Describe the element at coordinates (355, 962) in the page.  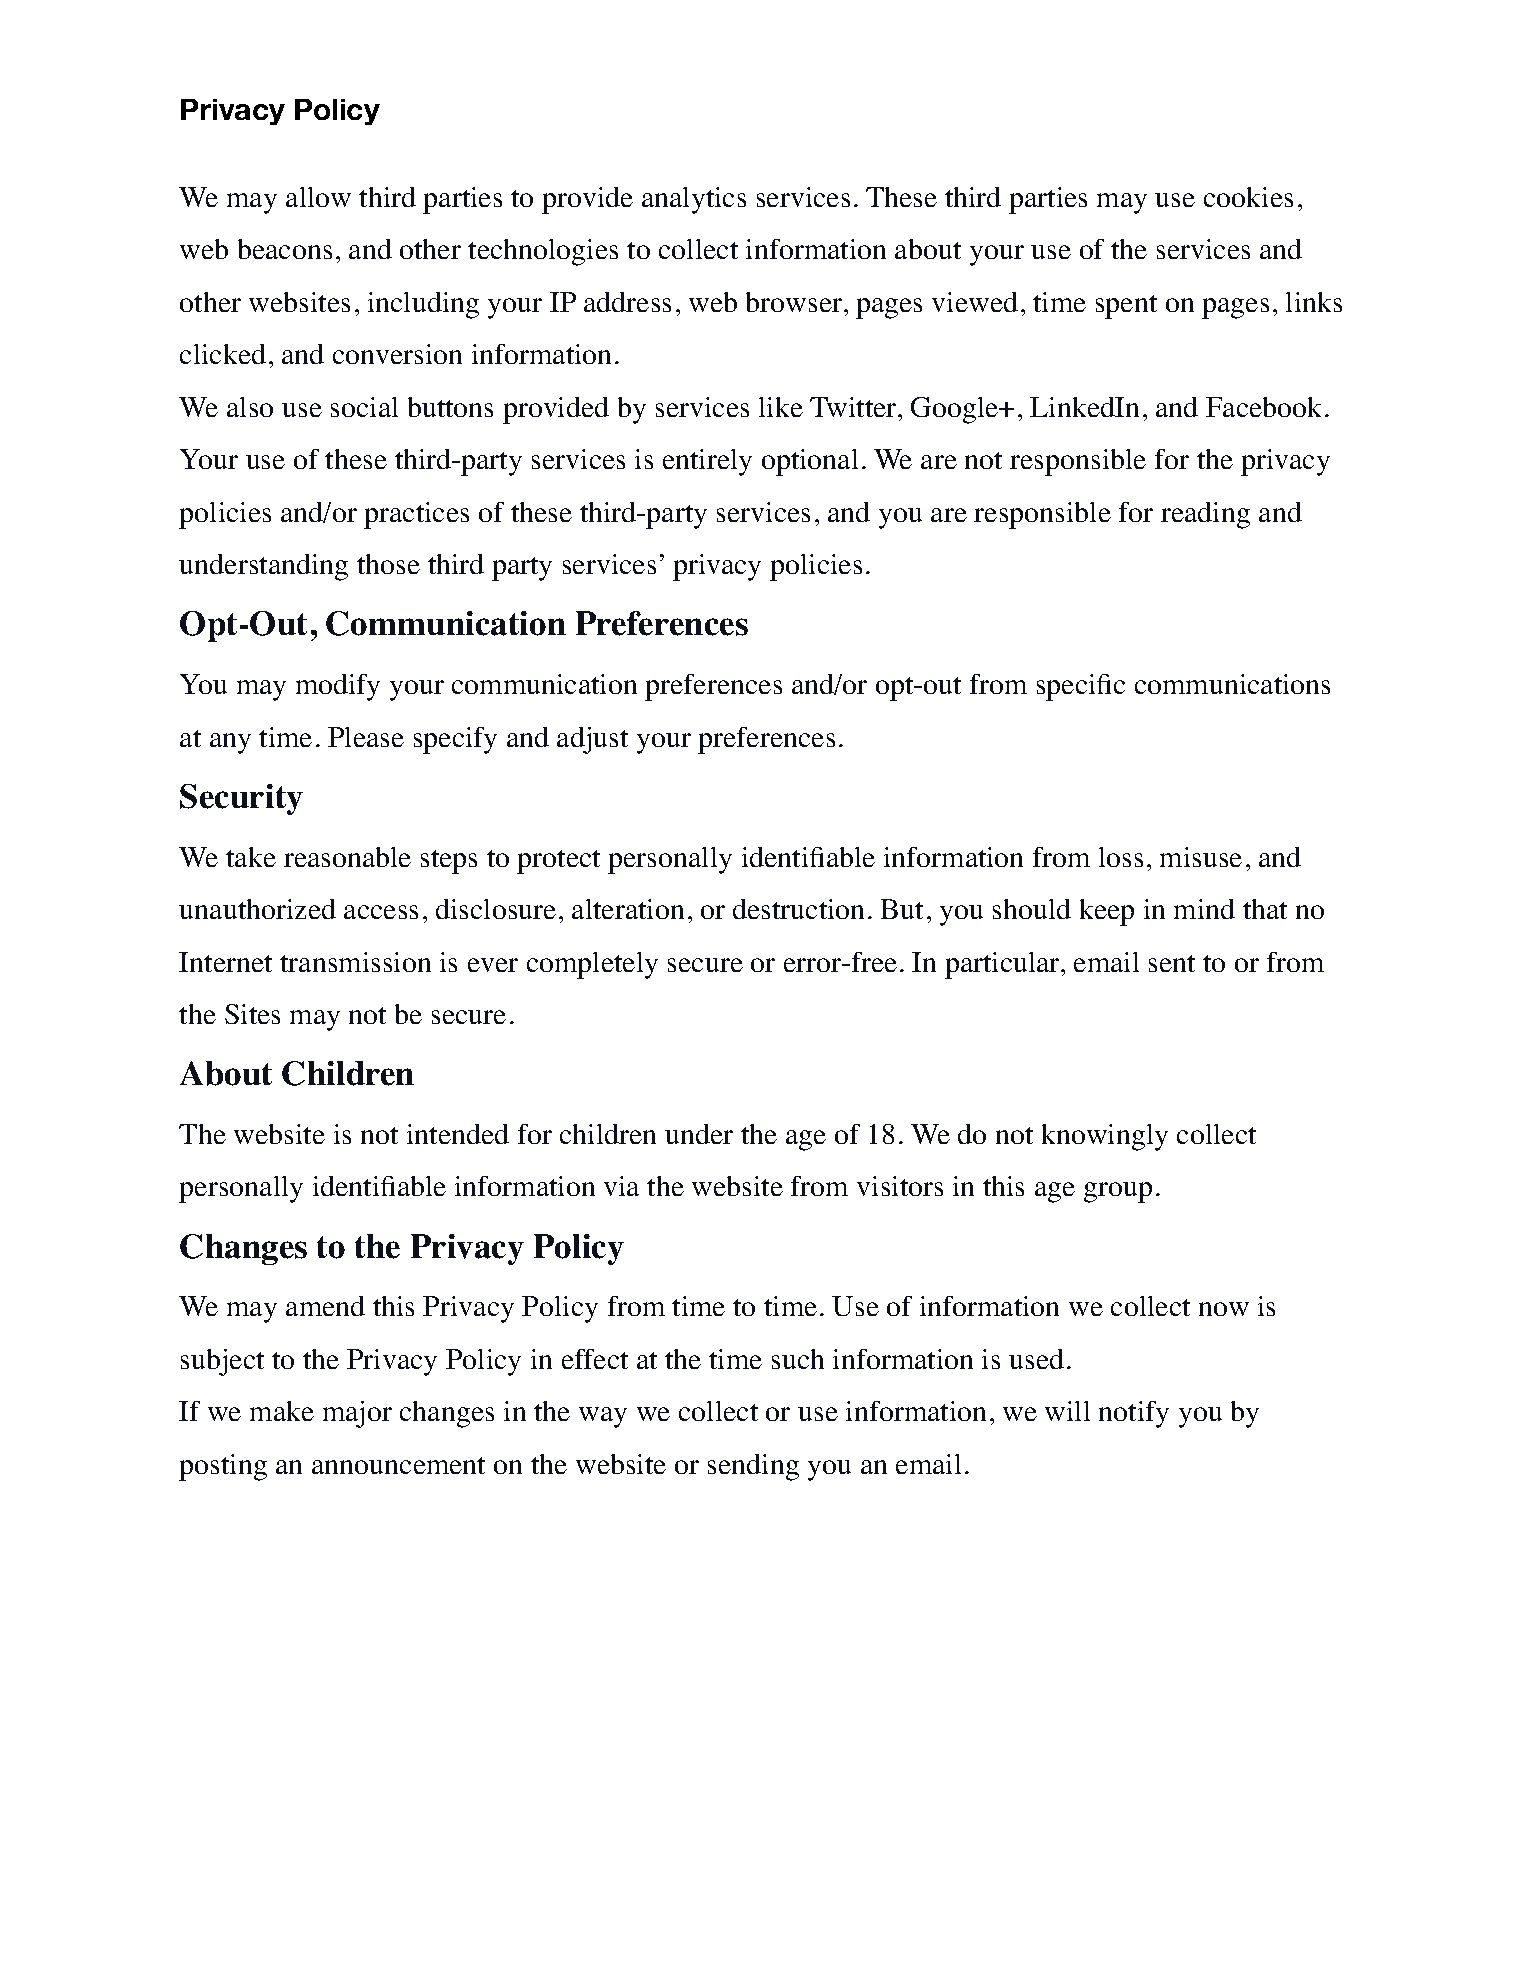
I see `transmission` at that location.
